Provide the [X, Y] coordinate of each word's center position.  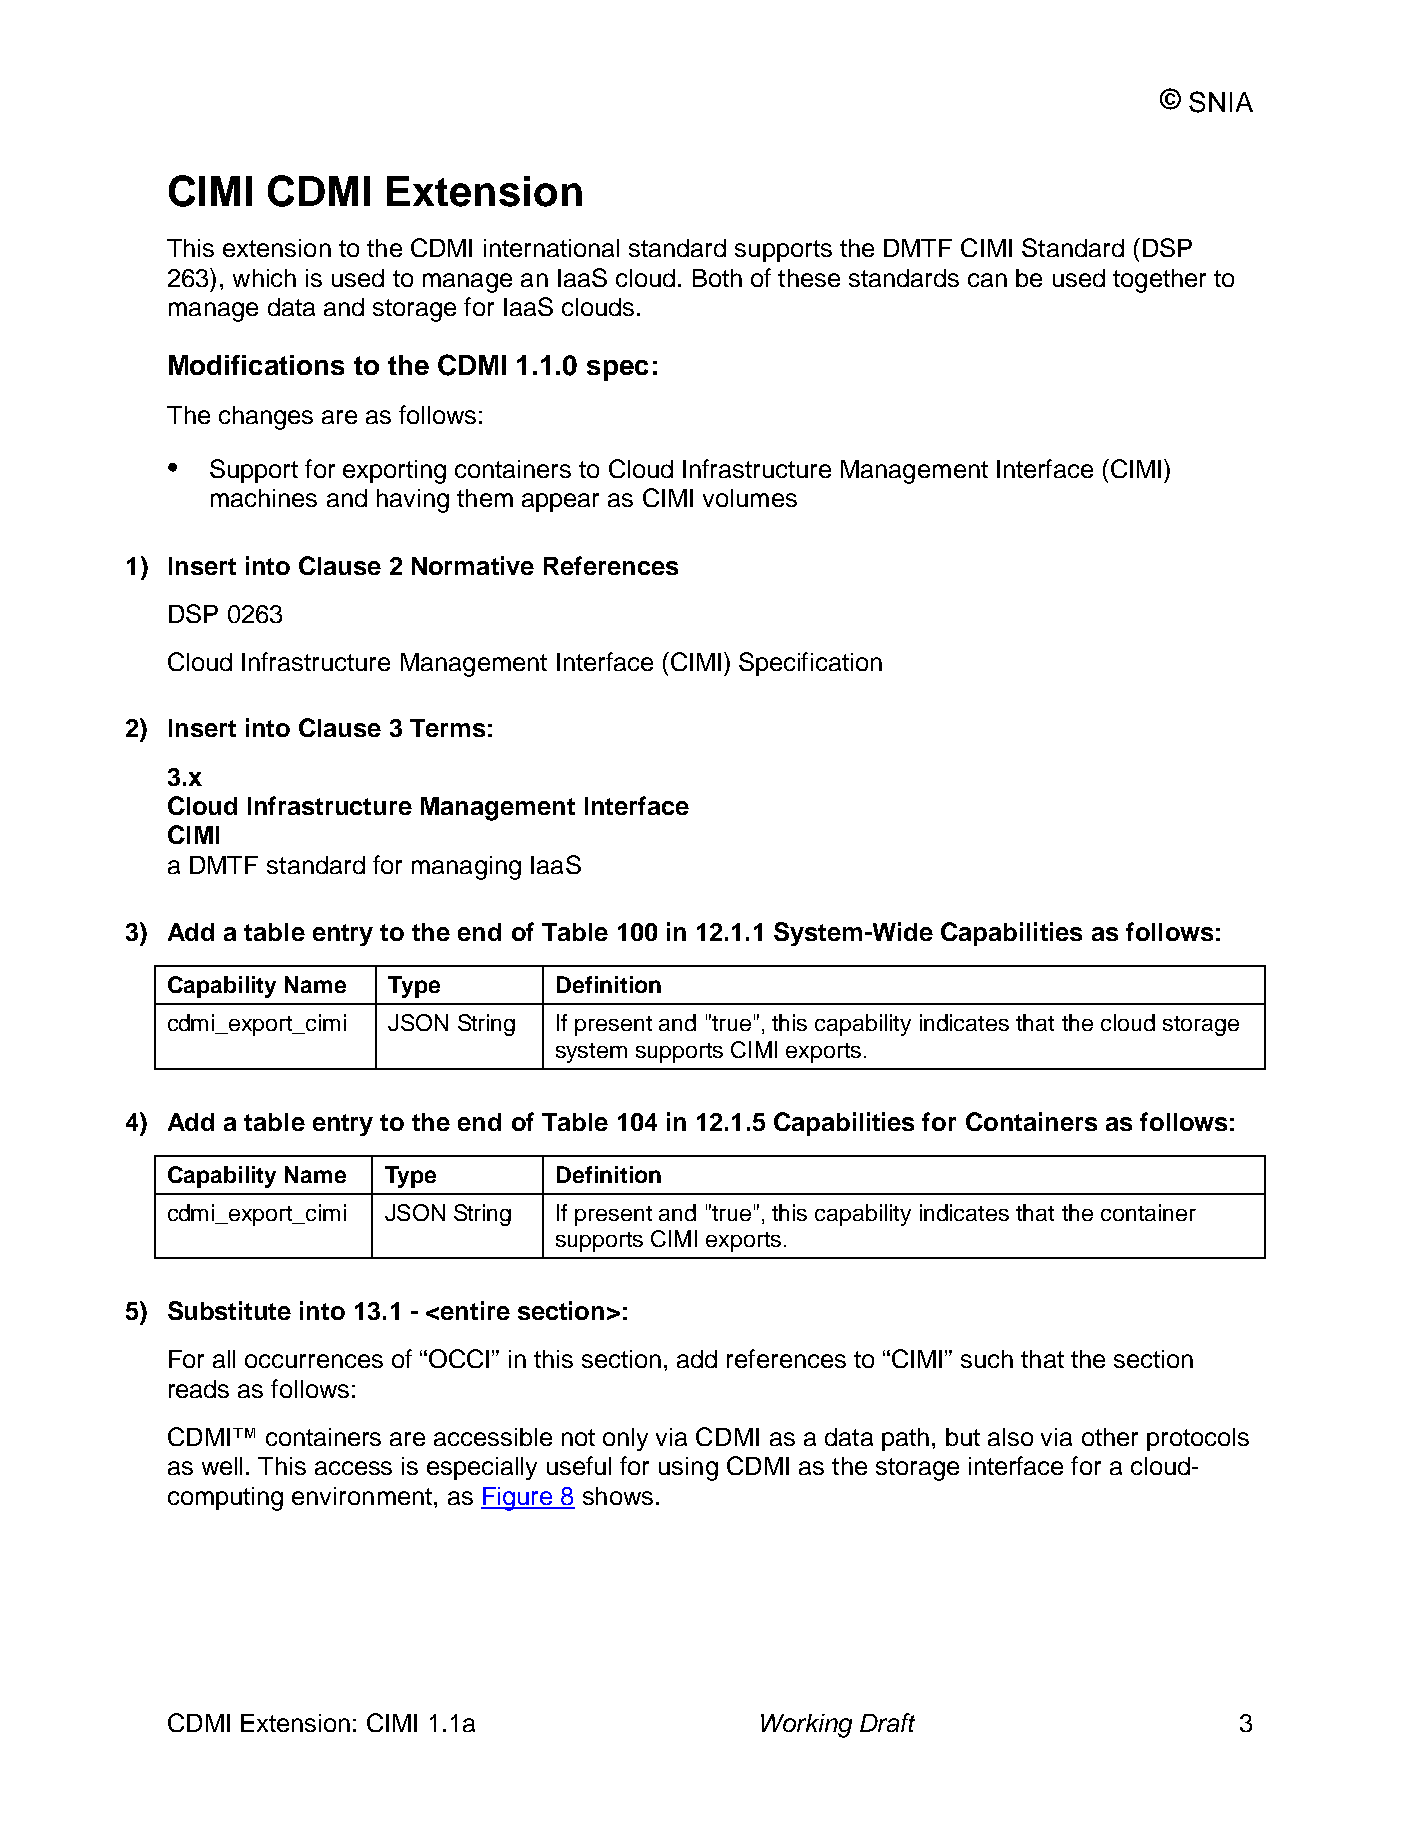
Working [806, 1726]
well [222, 1466]
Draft [887, 1722]
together [1159, 281]
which [264, 278]
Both [717, 278]
